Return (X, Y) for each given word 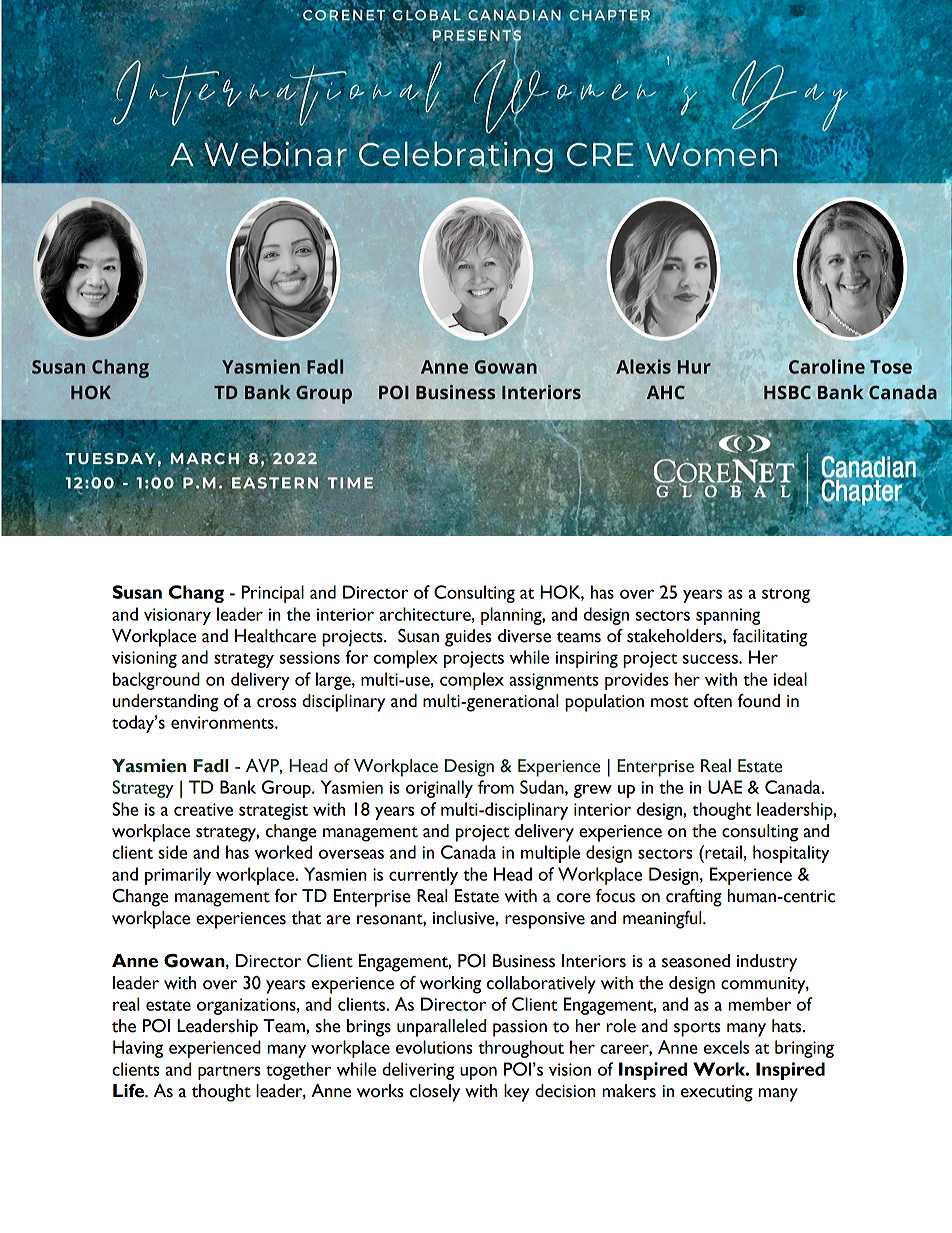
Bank (238, 787)
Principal (272, 594)
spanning (728, 616)
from (496, 787)
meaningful (663, 920)
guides (468, 638)
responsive (545, 920)
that (306, 918)
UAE (725, 787)
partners (229, 1072)
